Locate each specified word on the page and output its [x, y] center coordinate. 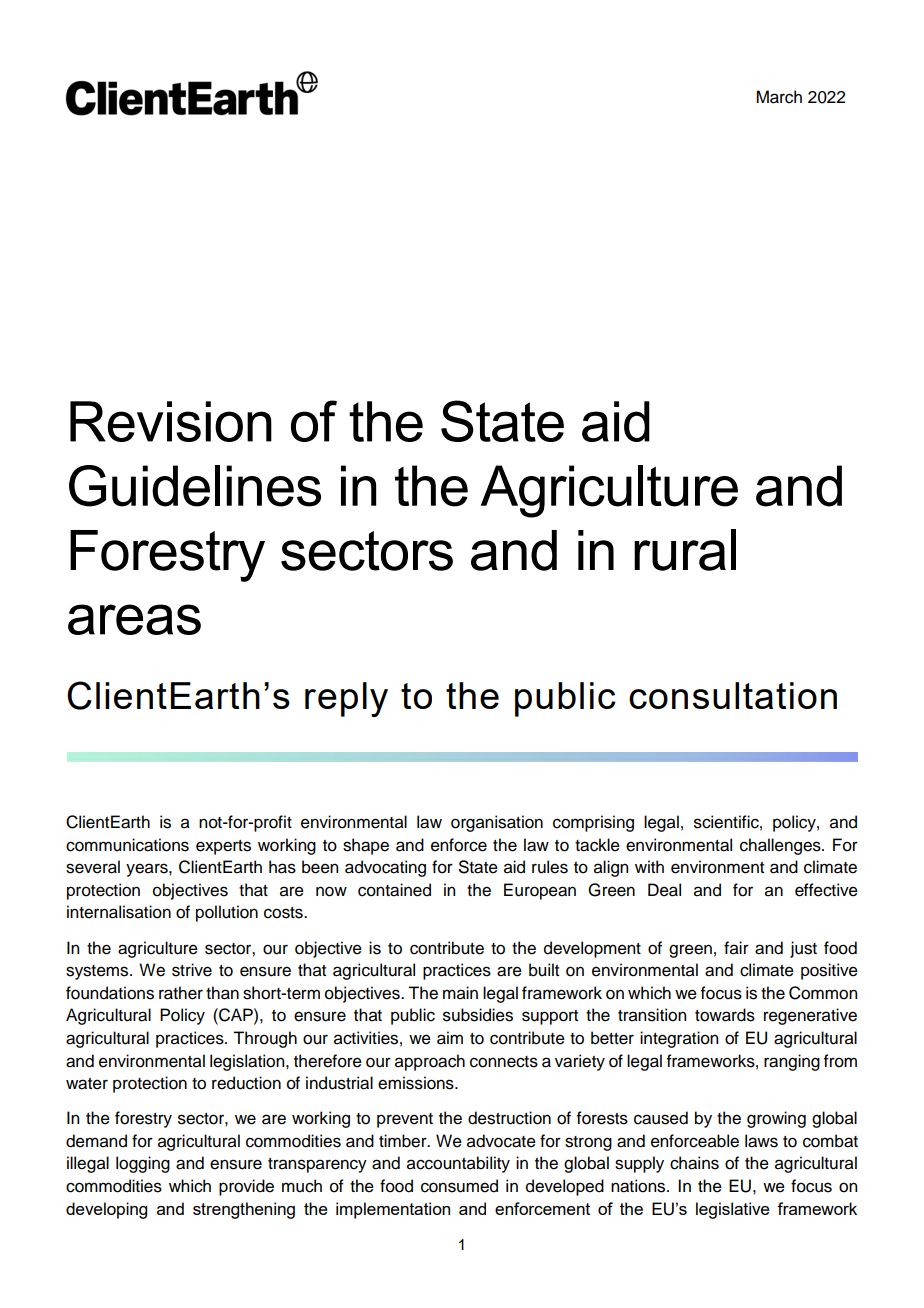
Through [265, 1039]
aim [450, 1038]
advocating [385, 868]
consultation [733, 695]
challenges [781, 846]
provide [246, 1187]
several [93, 867]
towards [725, 1015]
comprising [593, 823]
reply [346, 699]
